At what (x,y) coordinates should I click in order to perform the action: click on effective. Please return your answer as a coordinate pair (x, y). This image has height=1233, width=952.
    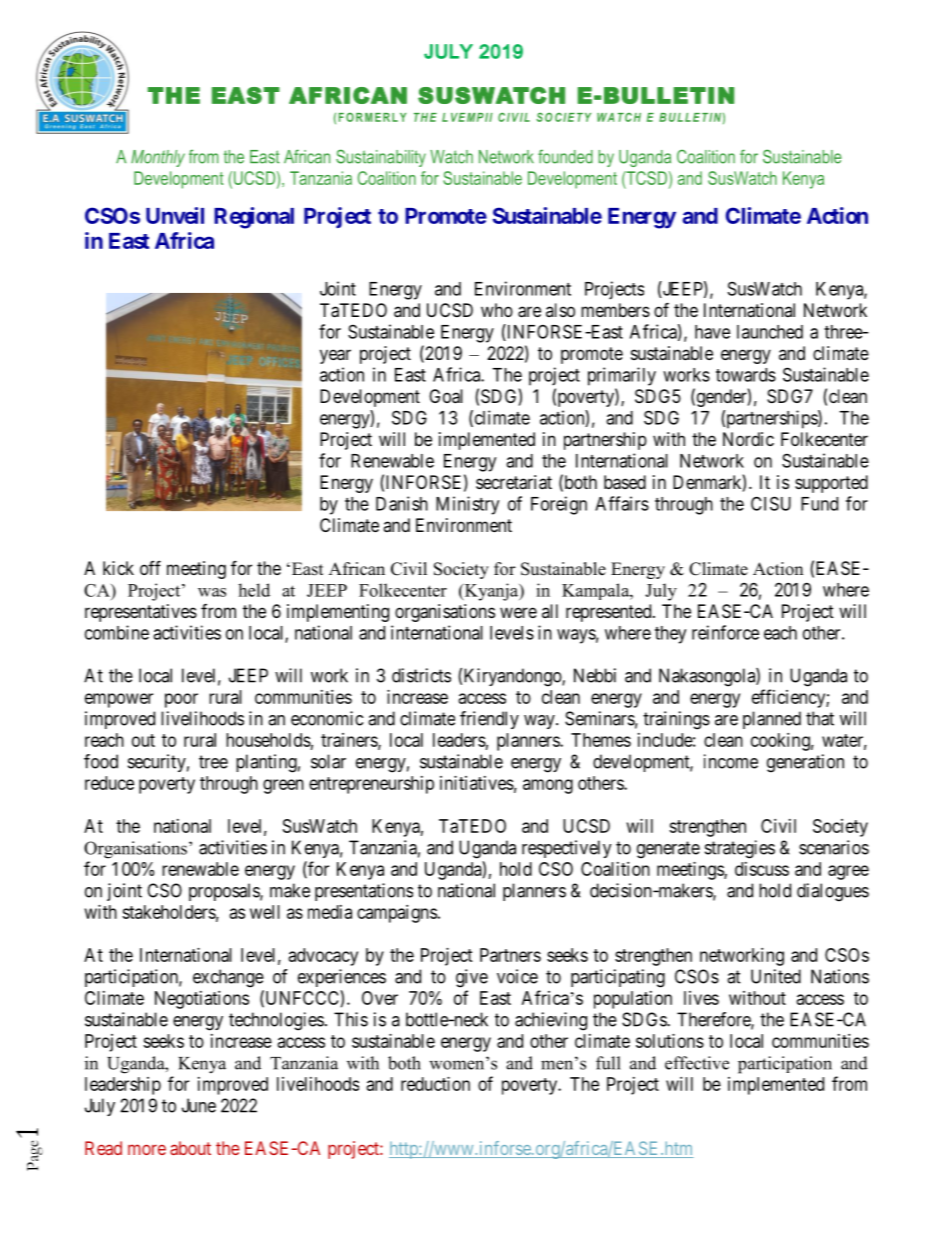
    Looking at the image, I should click on (697, 1063).
